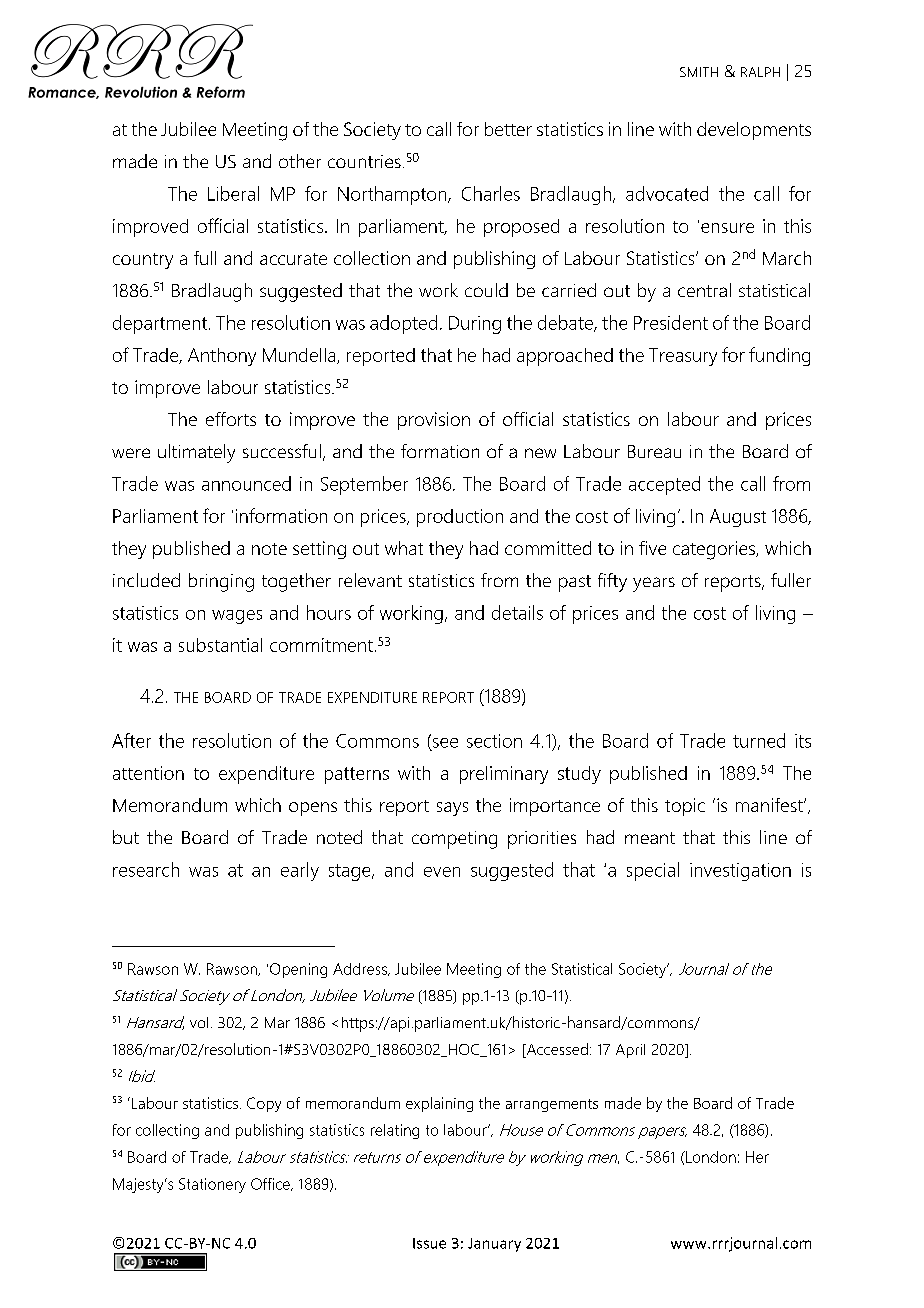 The height and width of the image is (1308, 924). Describe the element at coordinates (494, 1245) in the image. I see `January` at that location.
